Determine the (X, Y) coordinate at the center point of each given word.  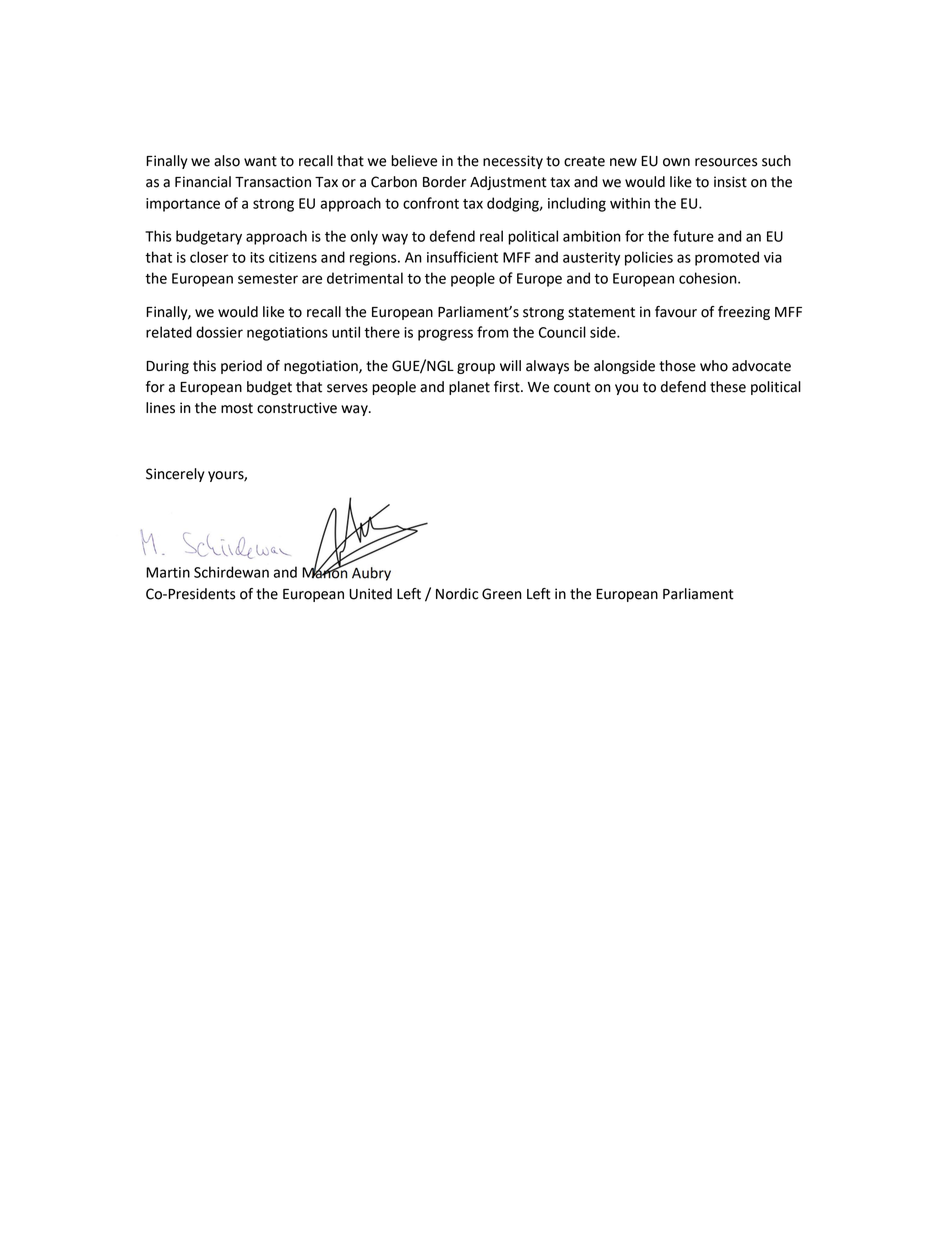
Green (502, 594)
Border (444, 182)
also (227, 161)
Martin (168, 572)
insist (730, 182)
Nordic (457, 594)
